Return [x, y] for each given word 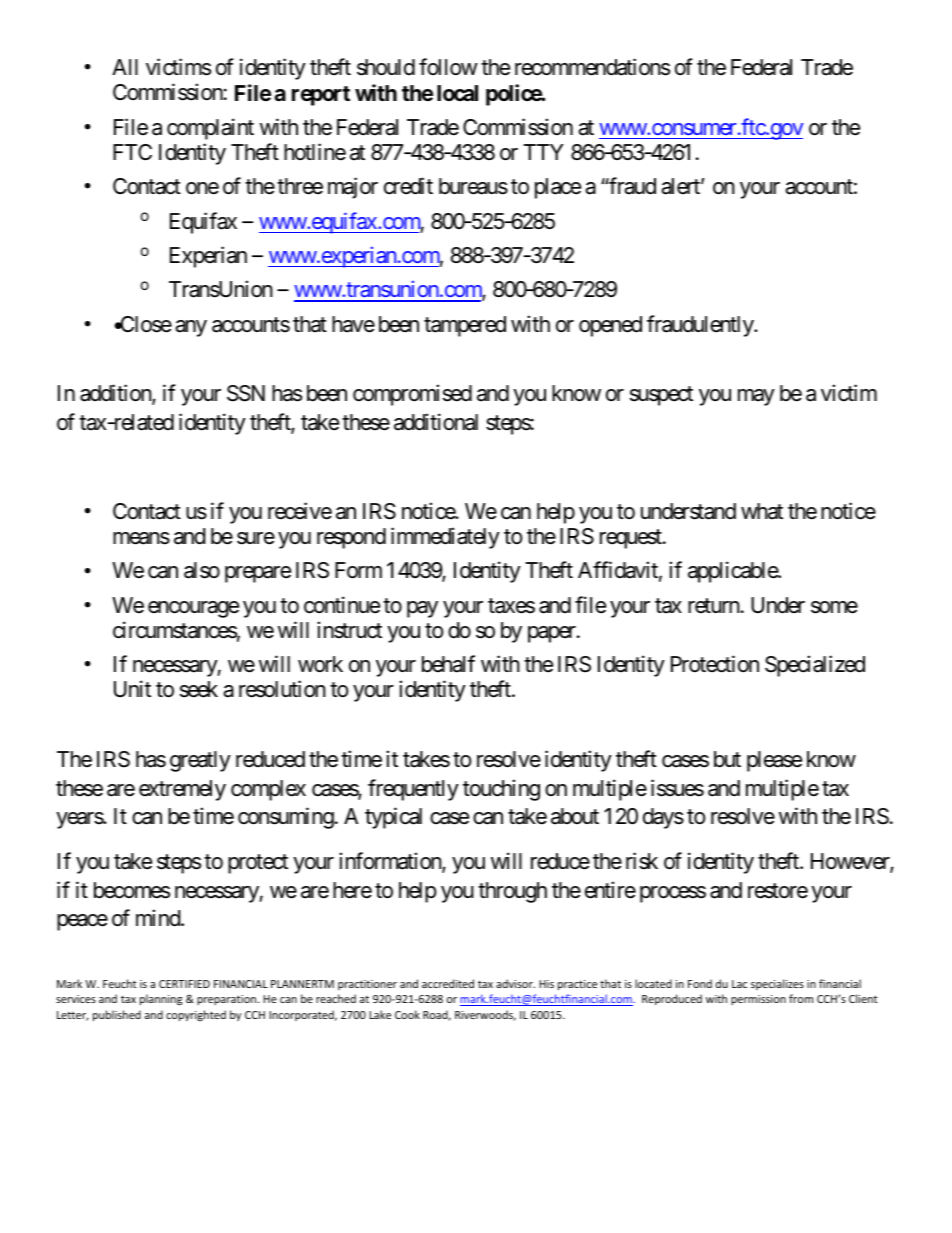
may [756, 397]
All [125, 67]
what [762, 511]
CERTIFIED [184, 984]
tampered [465, 326]
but [727, 759]
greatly [200, 761]
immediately [445, 538]
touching [501, 790]
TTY [544, 152]
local [457, 93]
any [191, 328]
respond [351, 538]
